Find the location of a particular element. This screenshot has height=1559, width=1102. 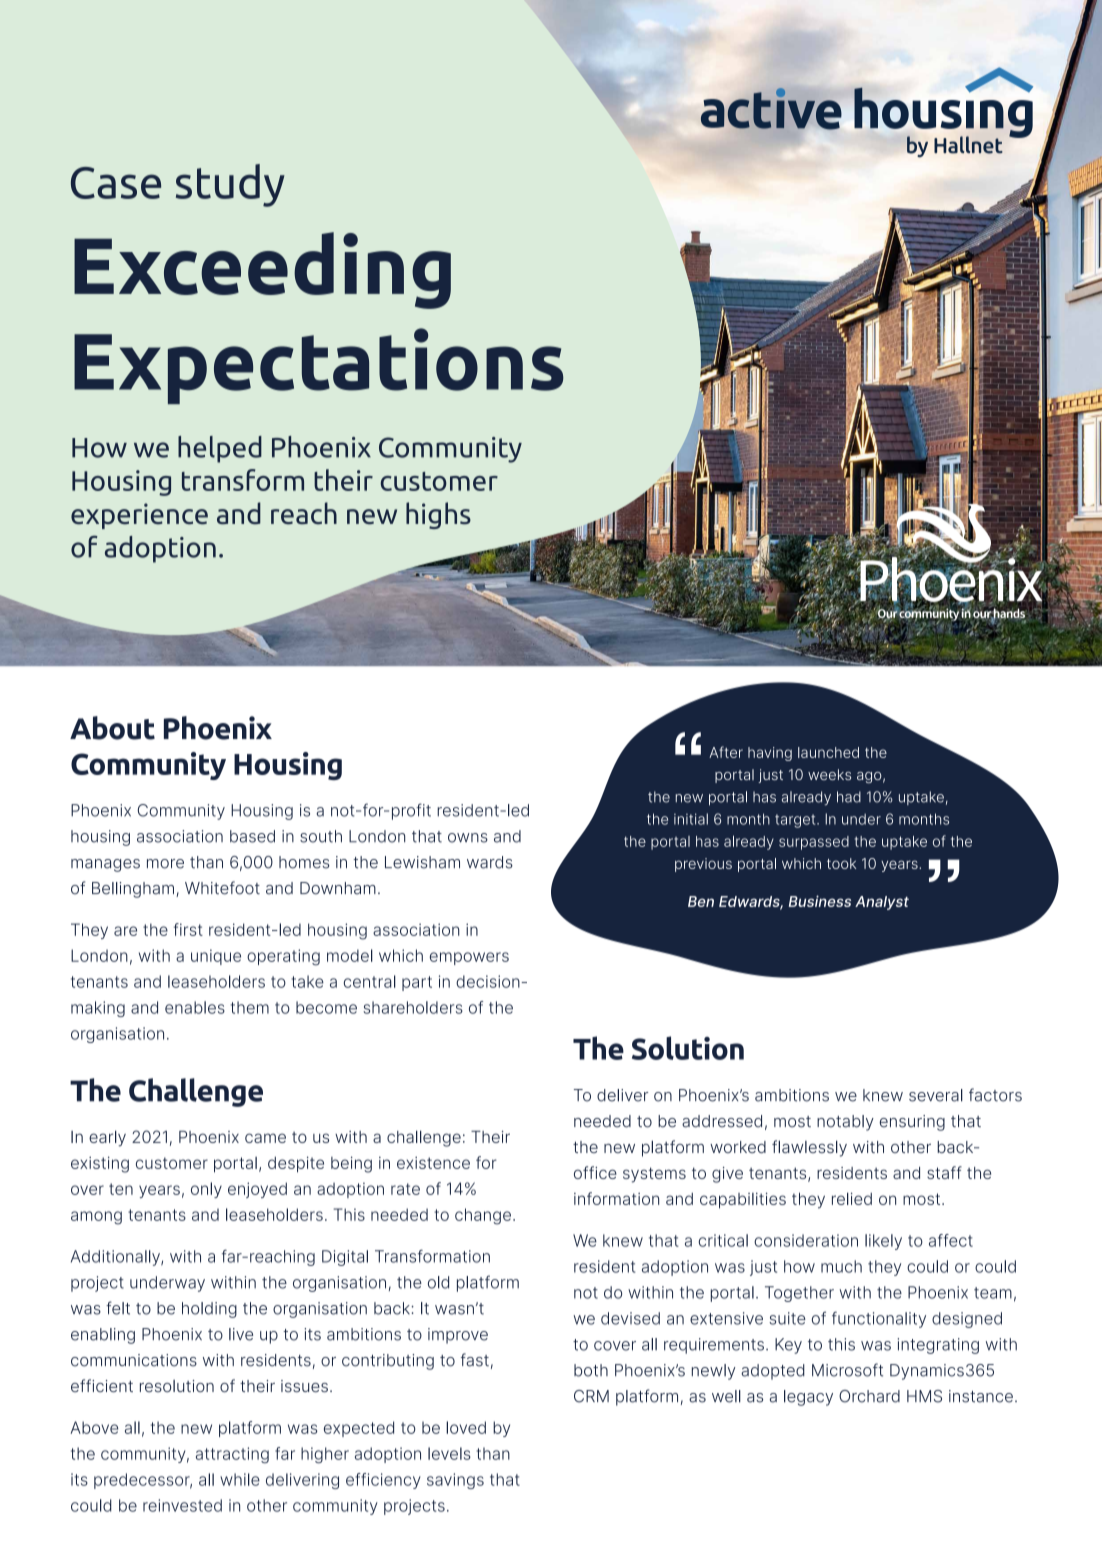

Expectations is located at coordinates (318, 366).
